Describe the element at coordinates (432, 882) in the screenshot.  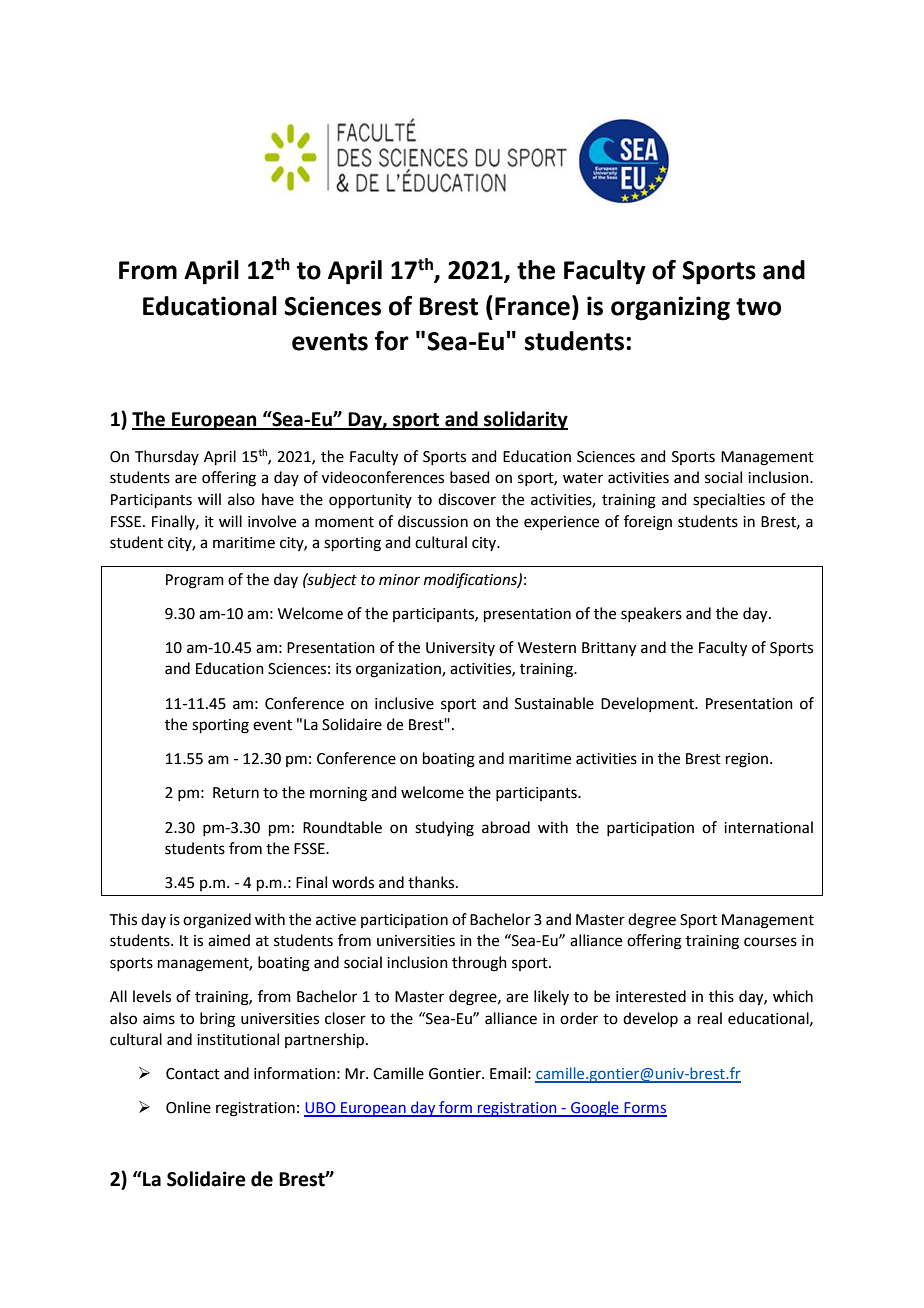
I see `thanks` at that location.
